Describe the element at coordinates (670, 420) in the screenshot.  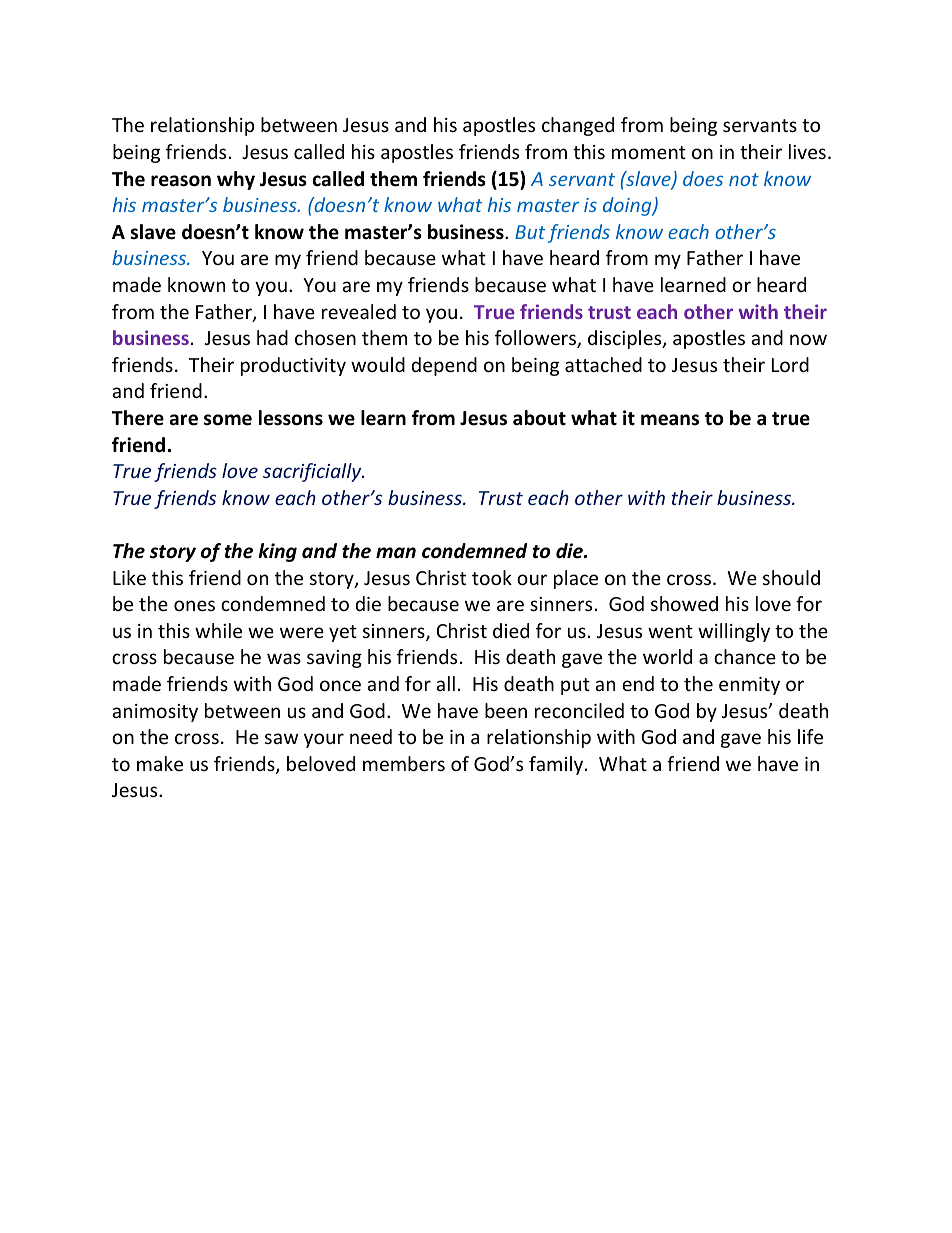
I see `means` at that location.
